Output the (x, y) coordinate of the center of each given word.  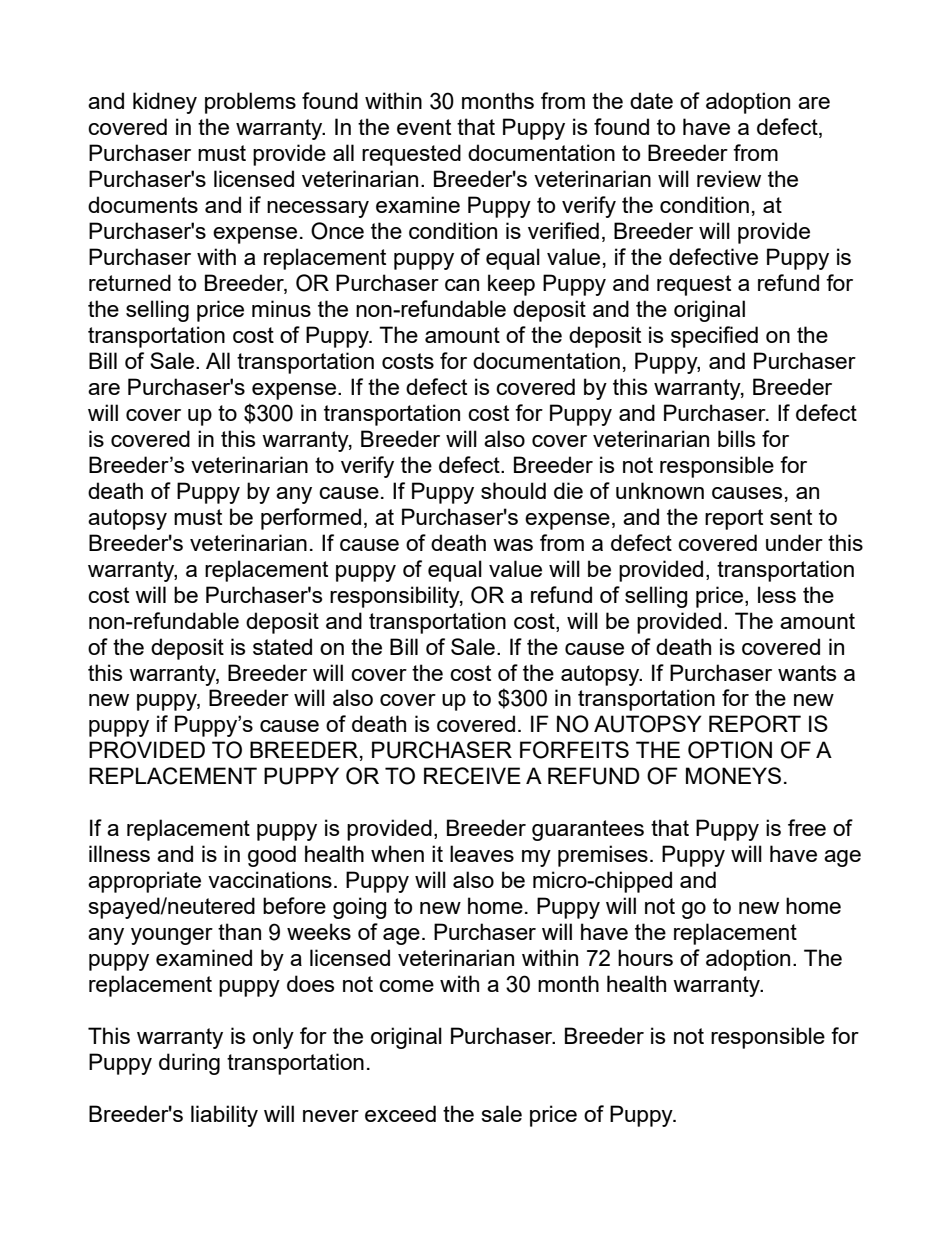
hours (645, 957)
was (513, 545)
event (424, 127)
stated (282, 646)
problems (250, 103)
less (777, 594)
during (189, 1064)
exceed (400, 1113)
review (729, 178)
